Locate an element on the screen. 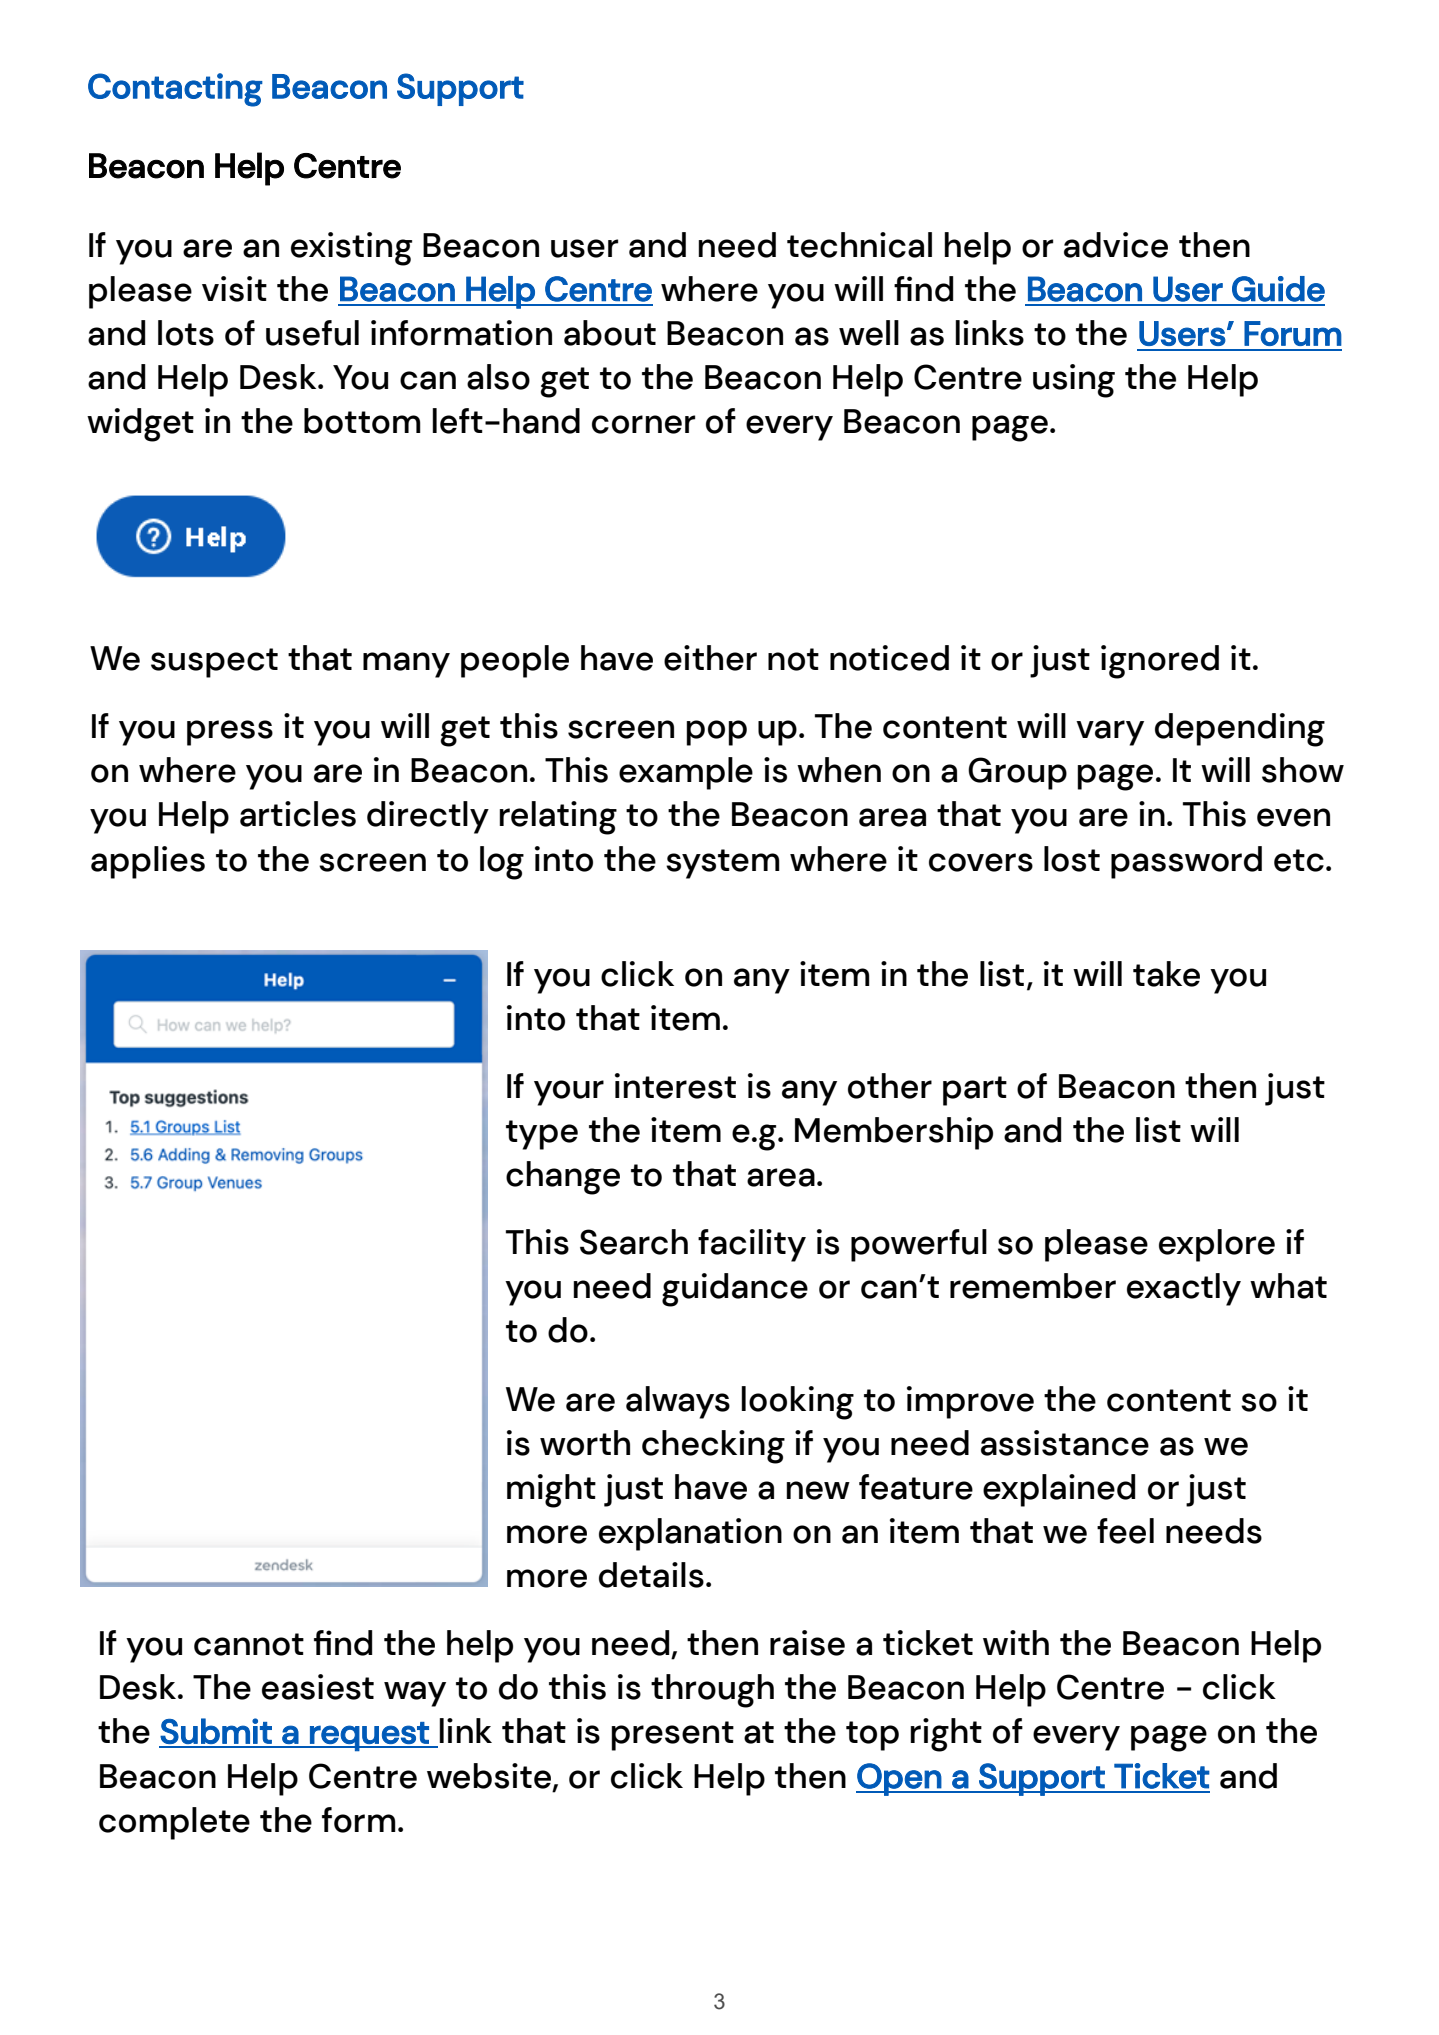  using is located at coordinates (1074, 381).
